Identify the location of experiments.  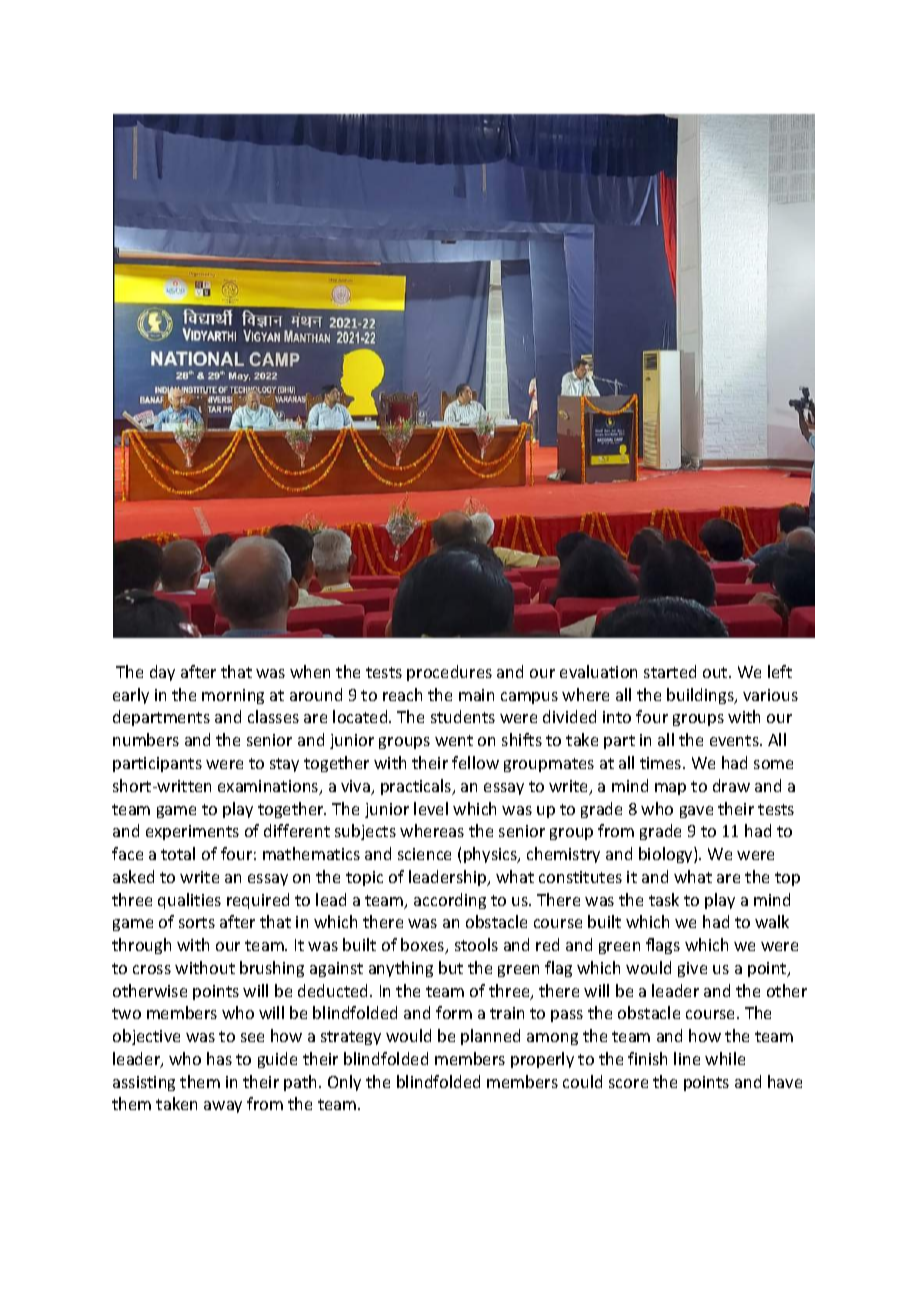
(192, 832).
